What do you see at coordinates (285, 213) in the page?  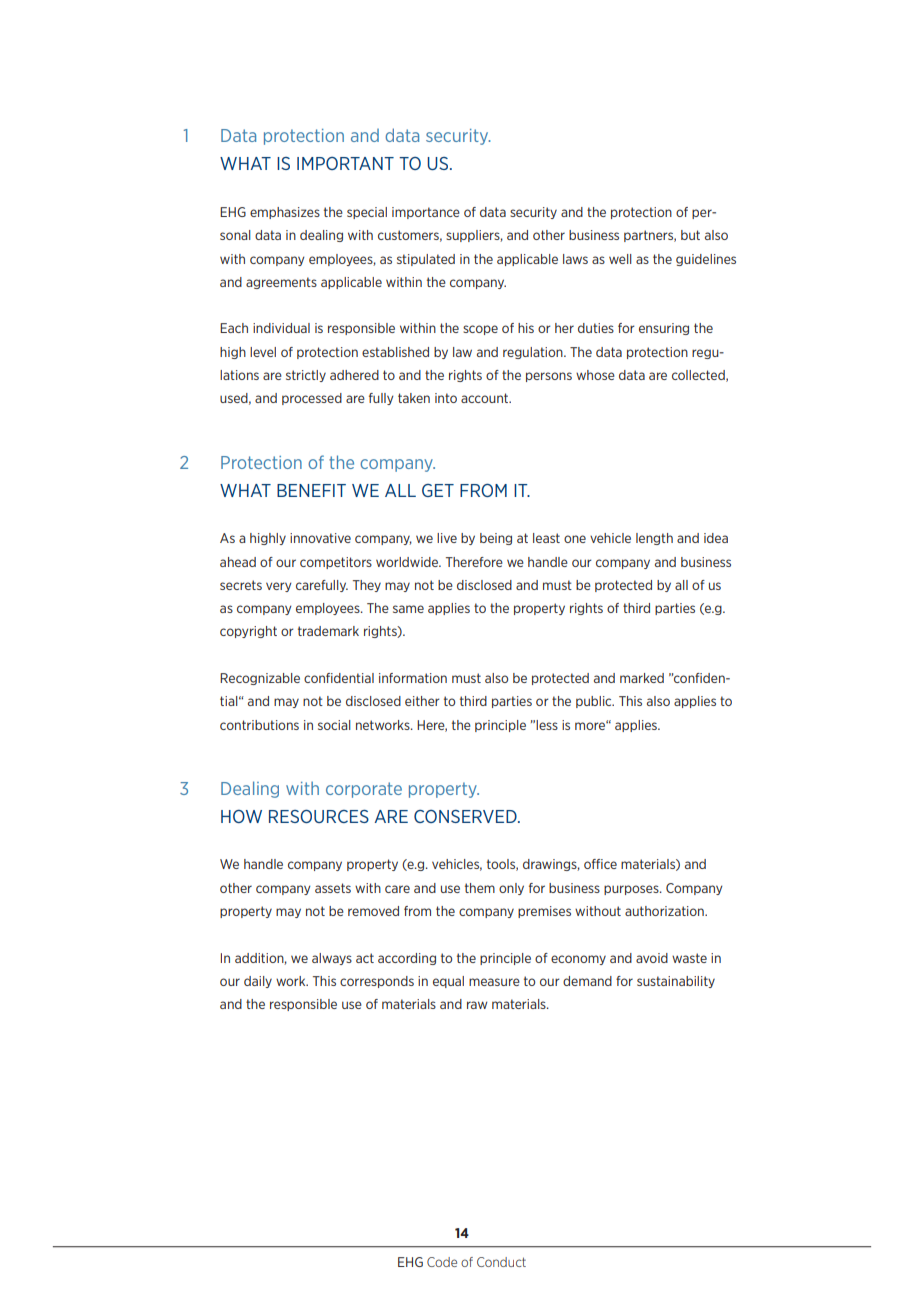 I see `emphasizes` at bounding box center [285, 213].
